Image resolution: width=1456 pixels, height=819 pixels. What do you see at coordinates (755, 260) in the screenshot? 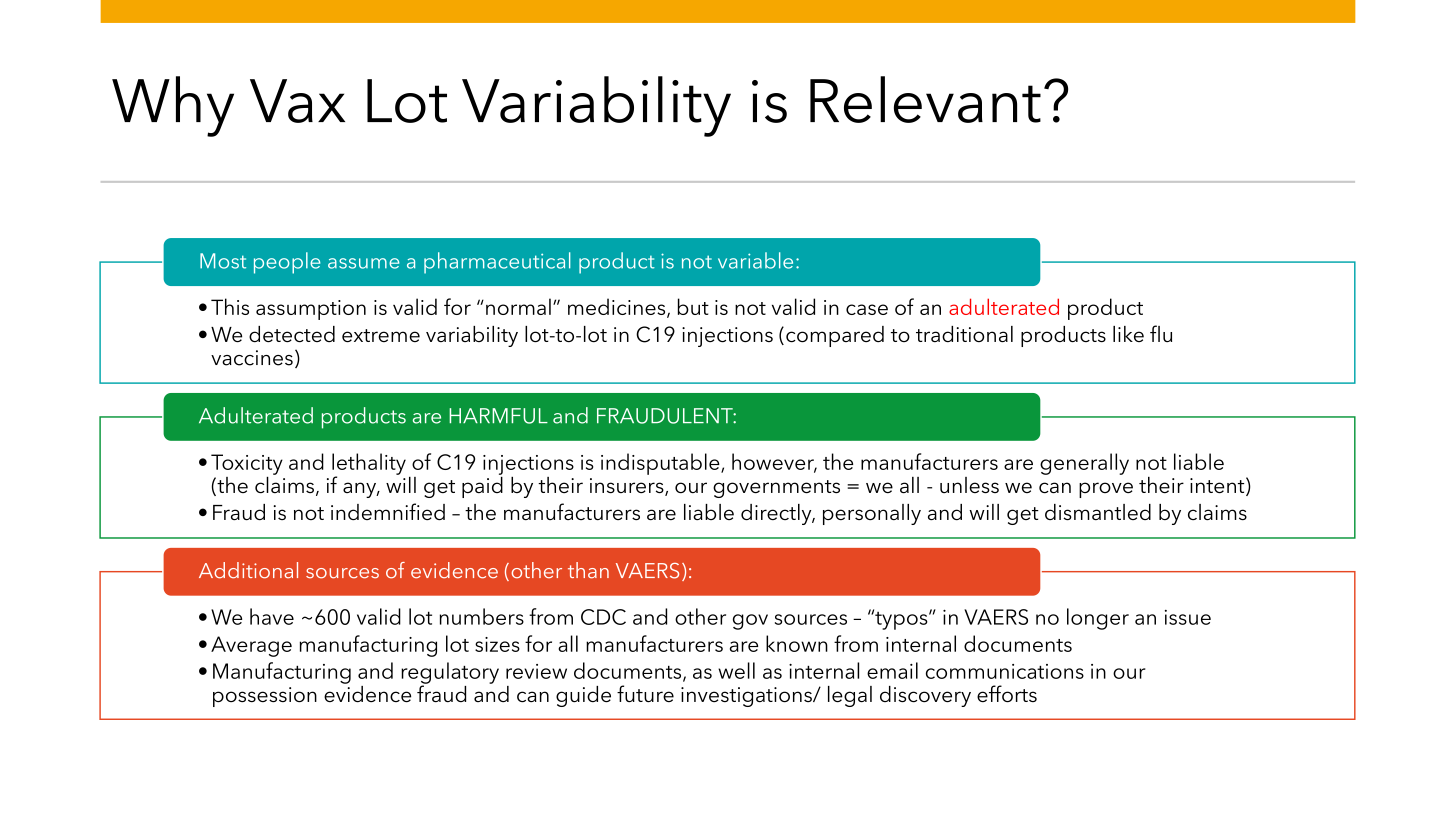
I see `variable` at bounding box center [755, 260].
